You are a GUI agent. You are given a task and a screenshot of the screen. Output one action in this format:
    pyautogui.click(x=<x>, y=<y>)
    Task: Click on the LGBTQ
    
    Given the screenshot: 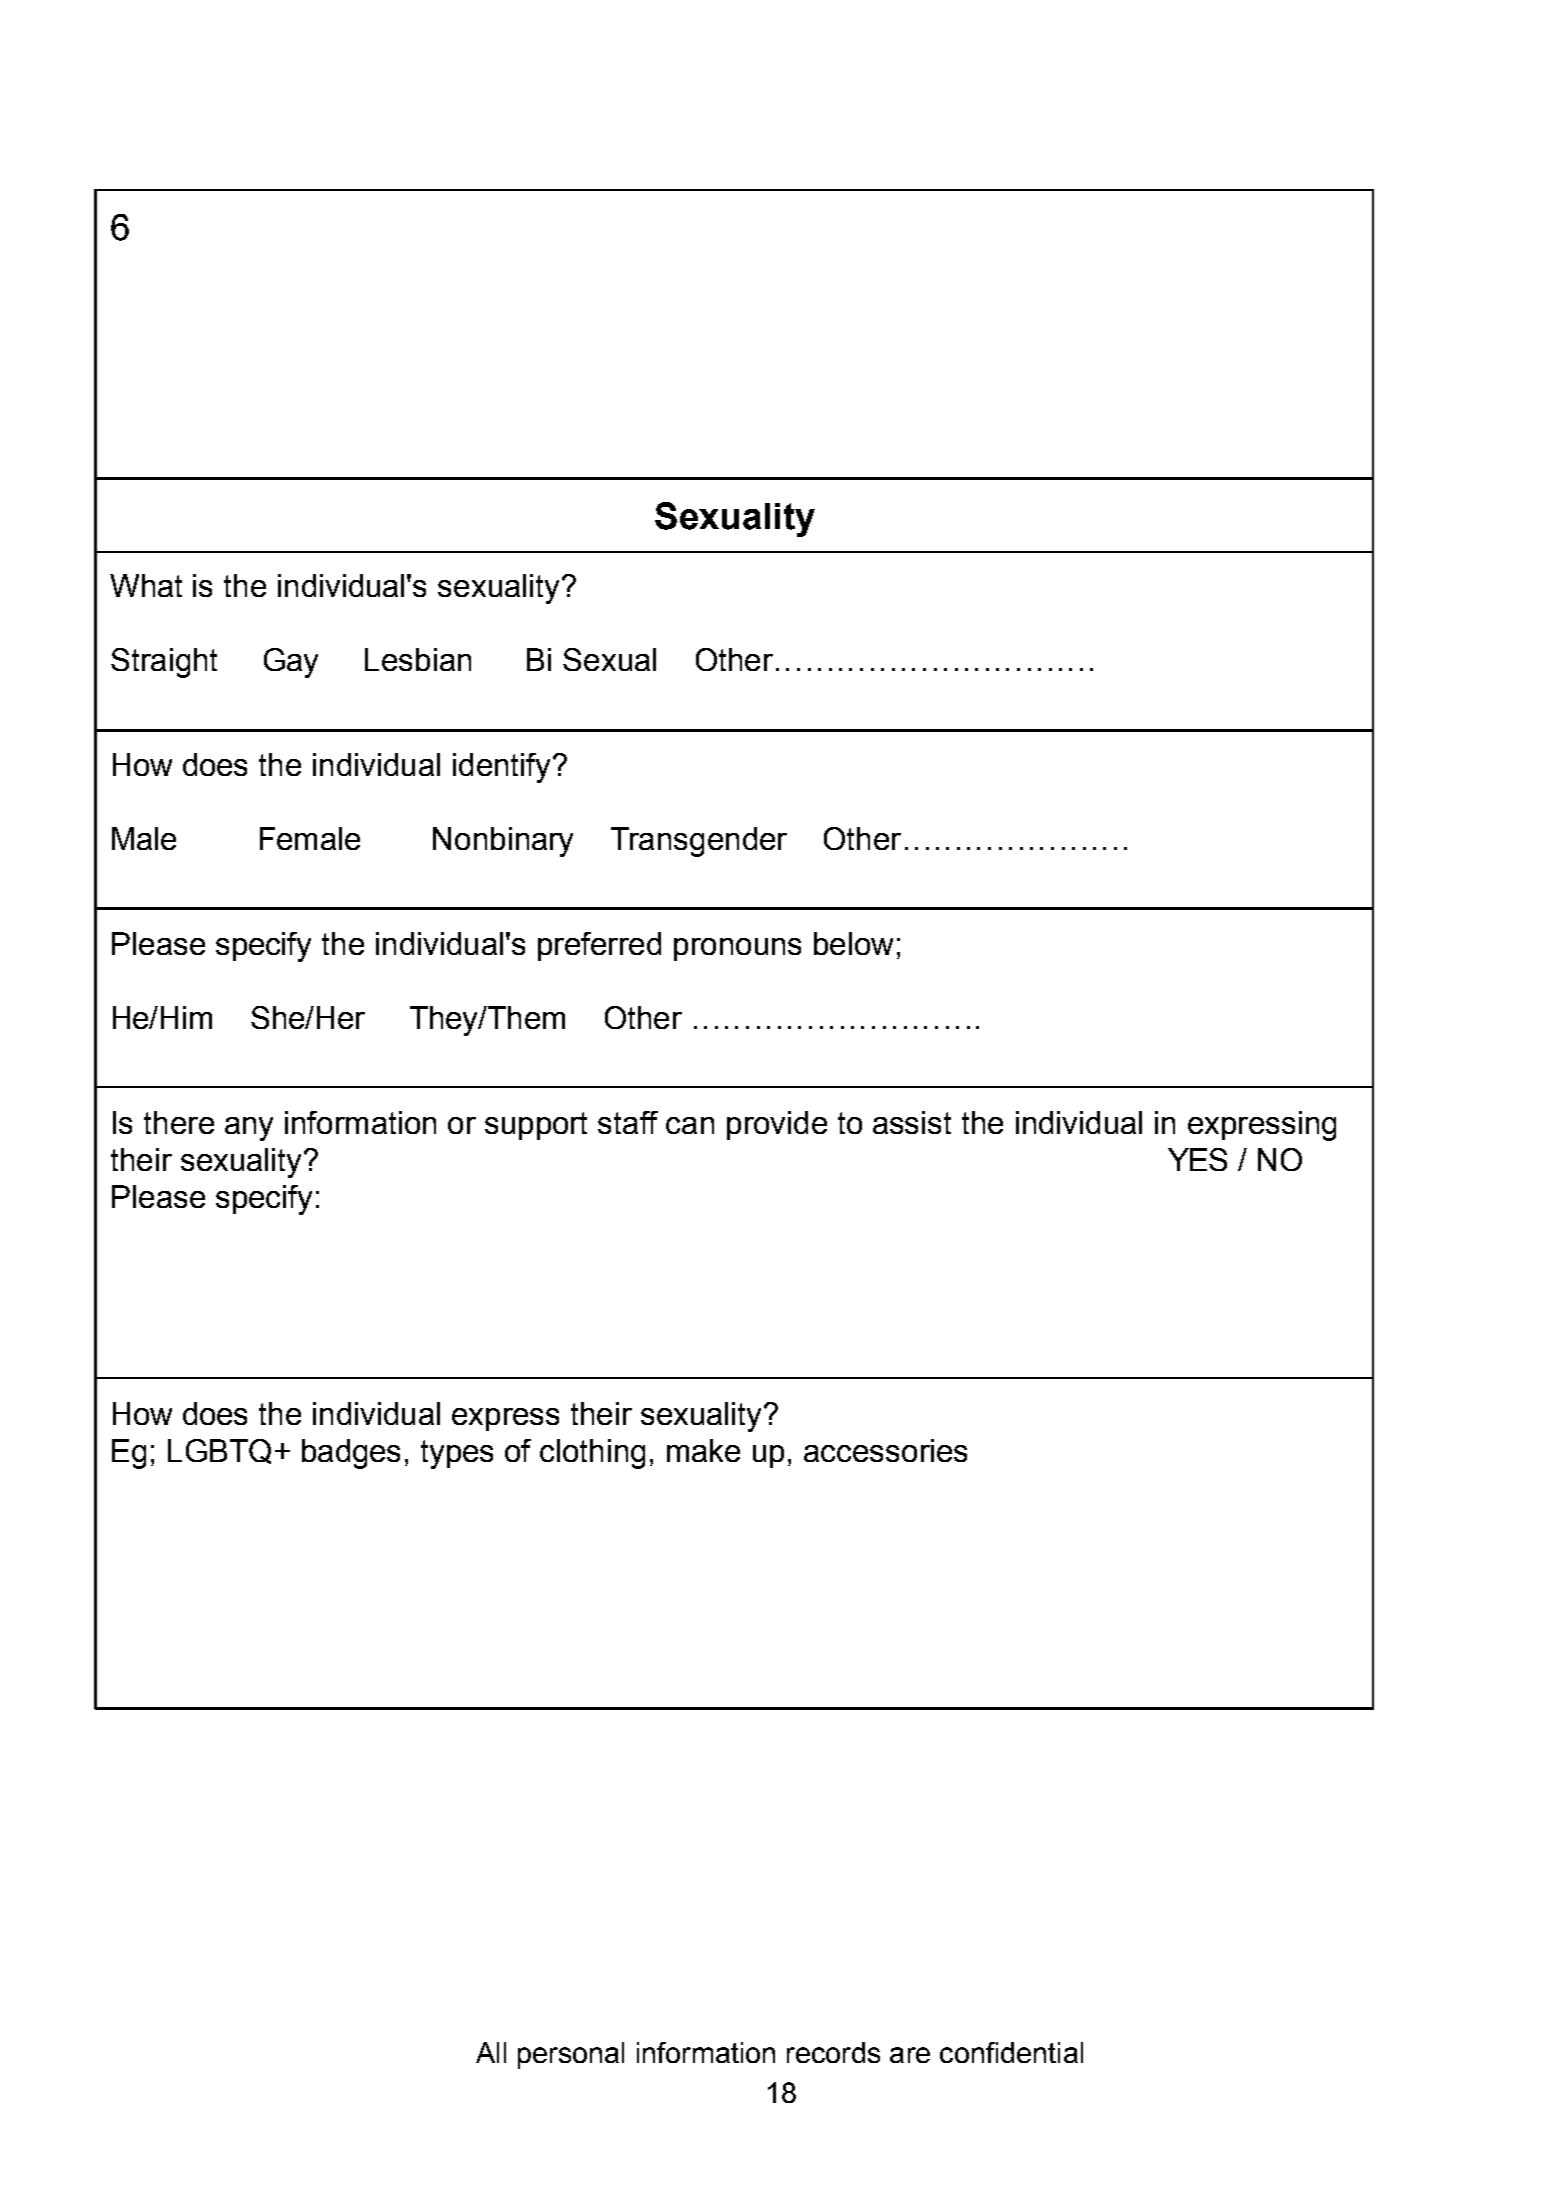 What is the action you would take?
    pyautogui.click(x=219, y=1451)
